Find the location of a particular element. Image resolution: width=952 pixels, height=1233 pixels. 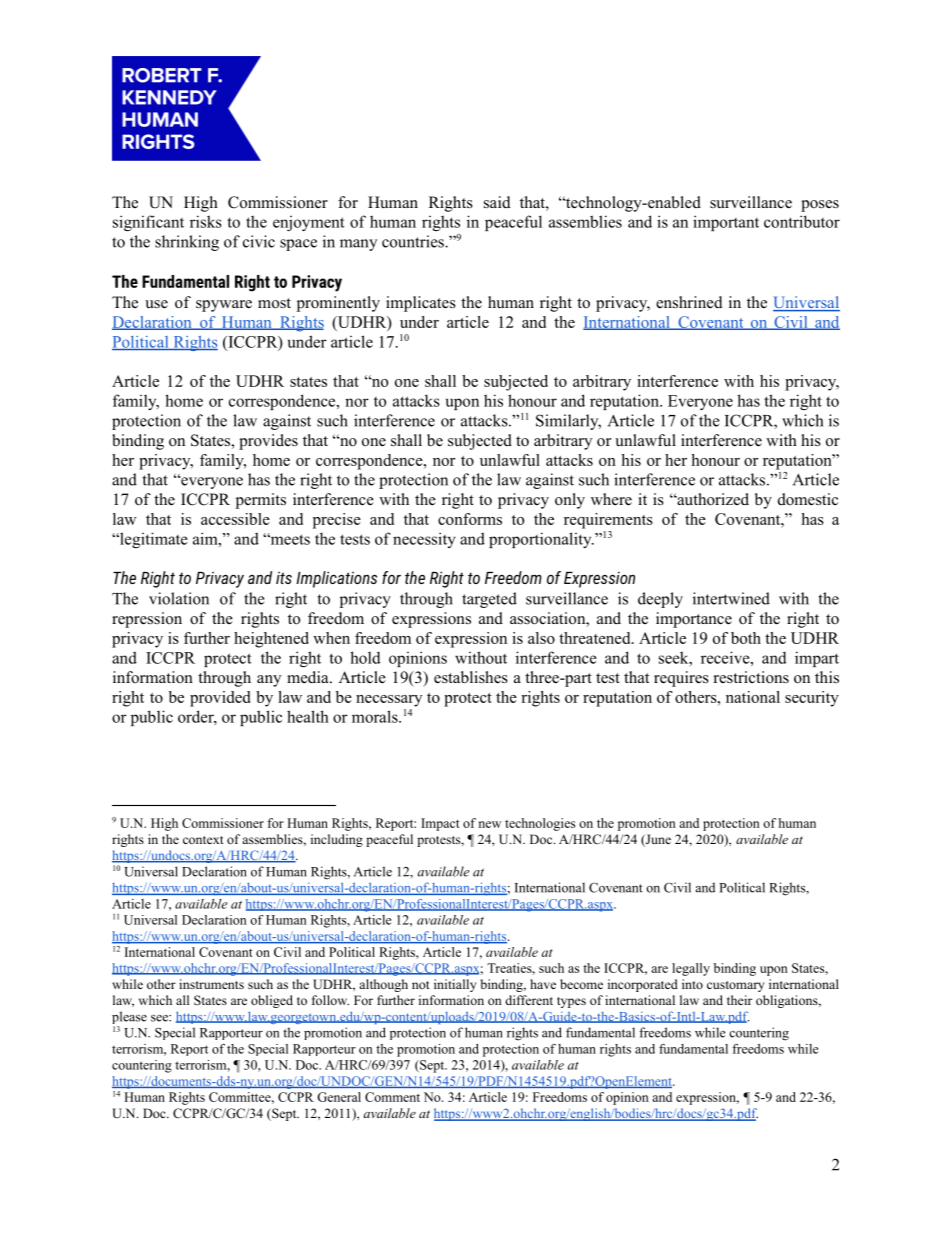

important is located at coordinates (726, 223).
